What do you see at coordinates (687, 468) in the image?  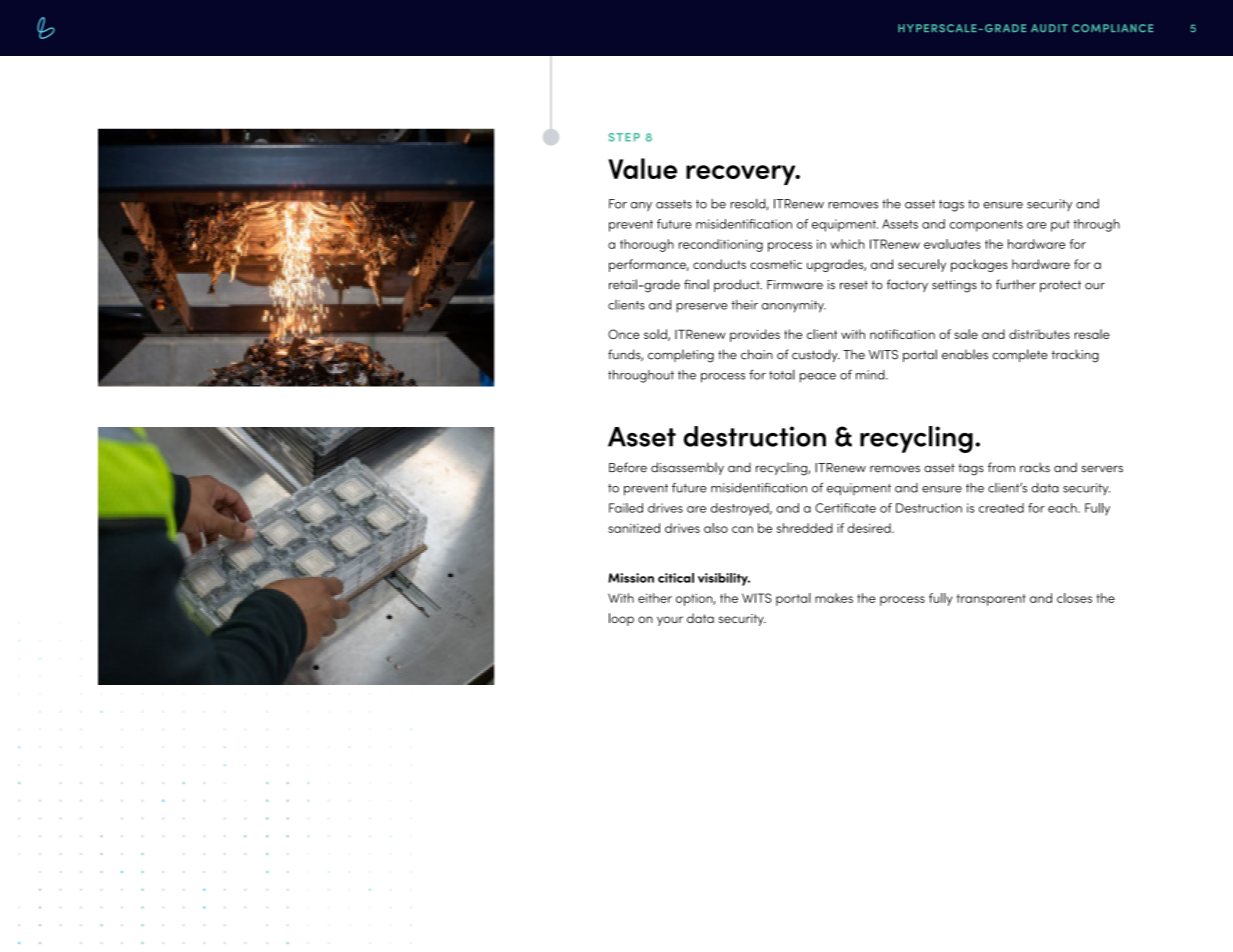 I see `disassembly` at bounding box center [687, 468].
